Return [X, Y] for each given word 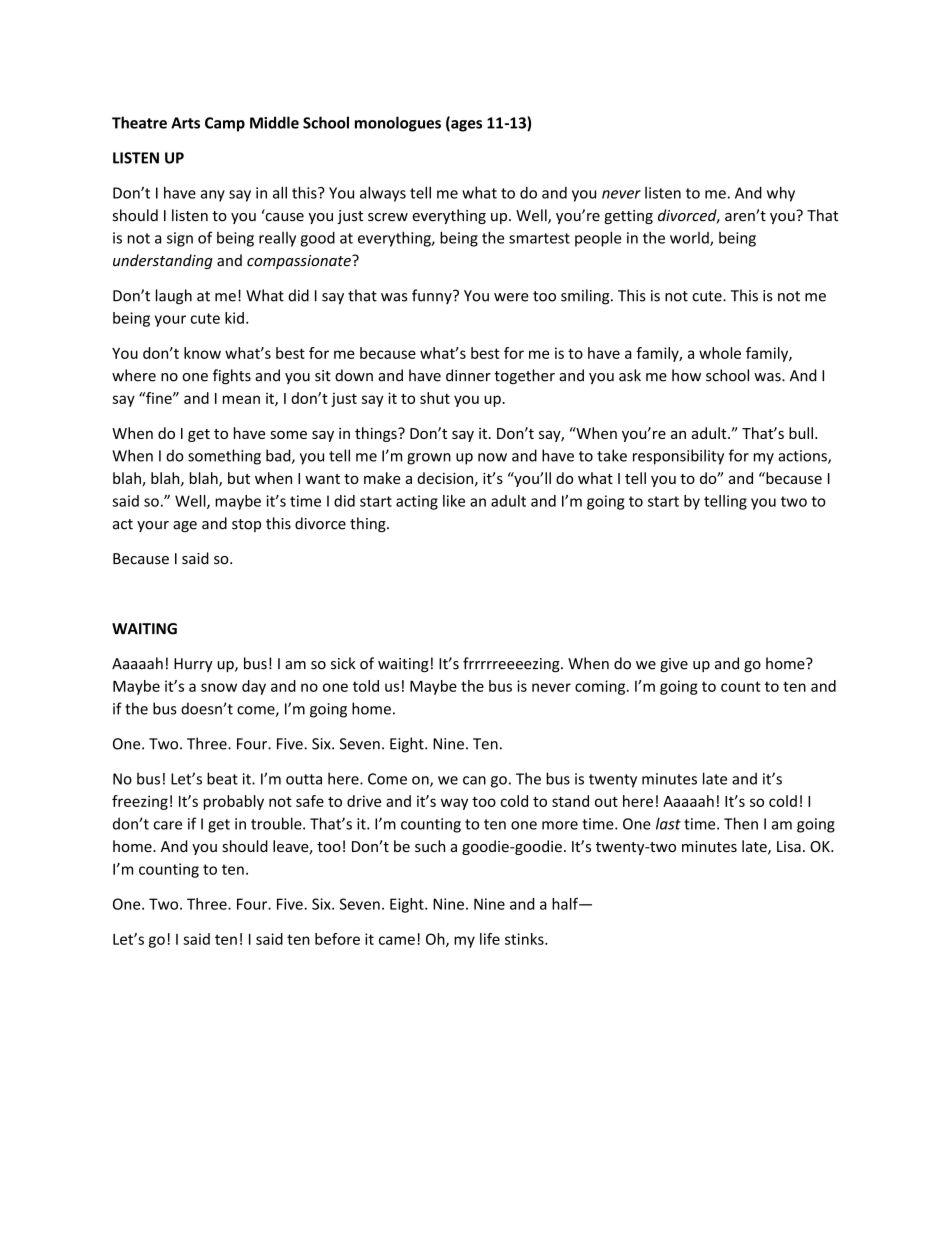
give [674, 665]
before [337, 939]
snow [219, 687]
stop [246, 525]
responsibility [678, 457]
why [781, 194]
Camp [225, 124]
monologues [398, 124]
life [490, 939]
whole [720, 353]
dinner [468, 375]
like [454, 501]
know [202, 353]
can [474, 780]
